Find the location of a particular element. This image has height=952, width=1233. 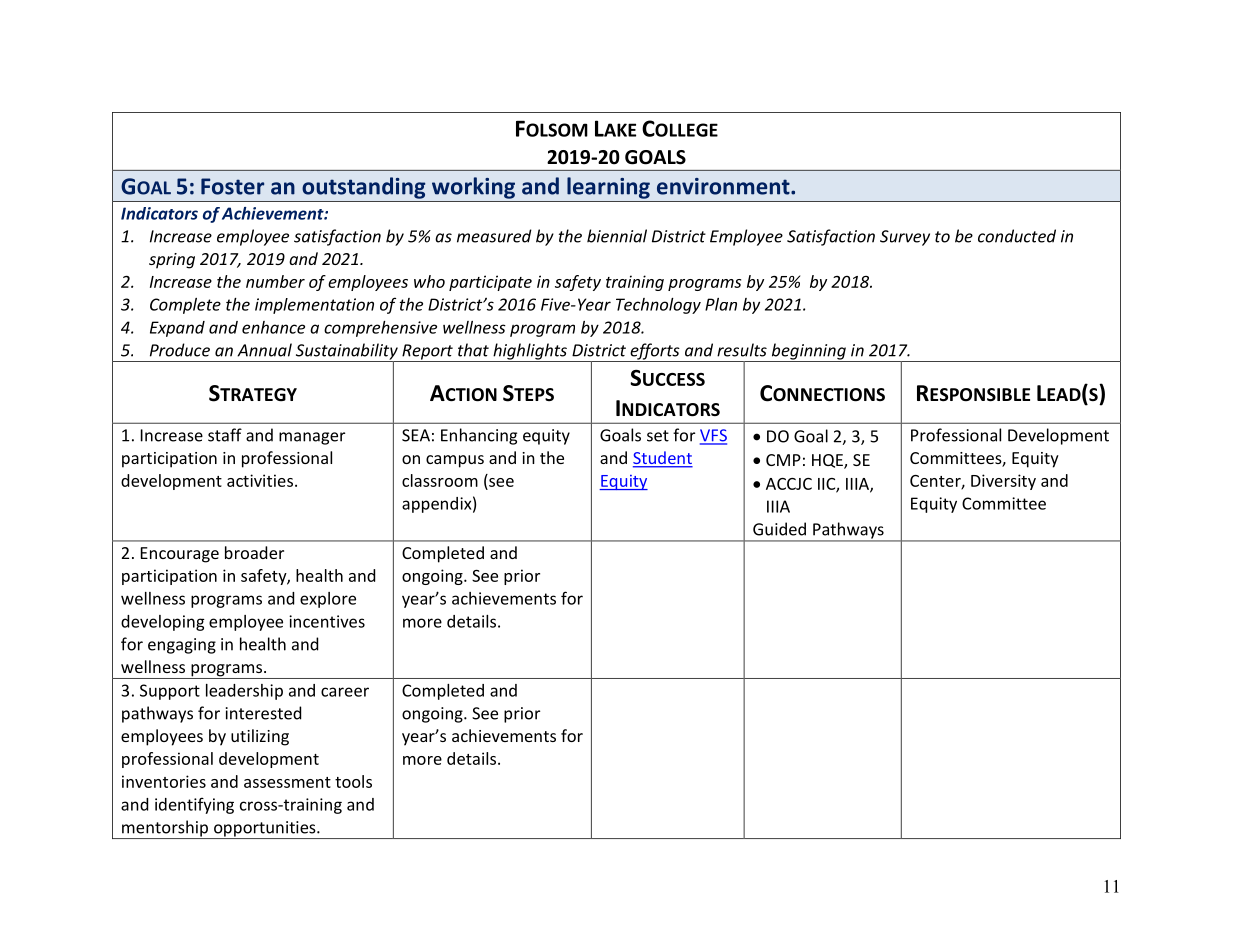

Technology is located at coordinates (658, 306).
